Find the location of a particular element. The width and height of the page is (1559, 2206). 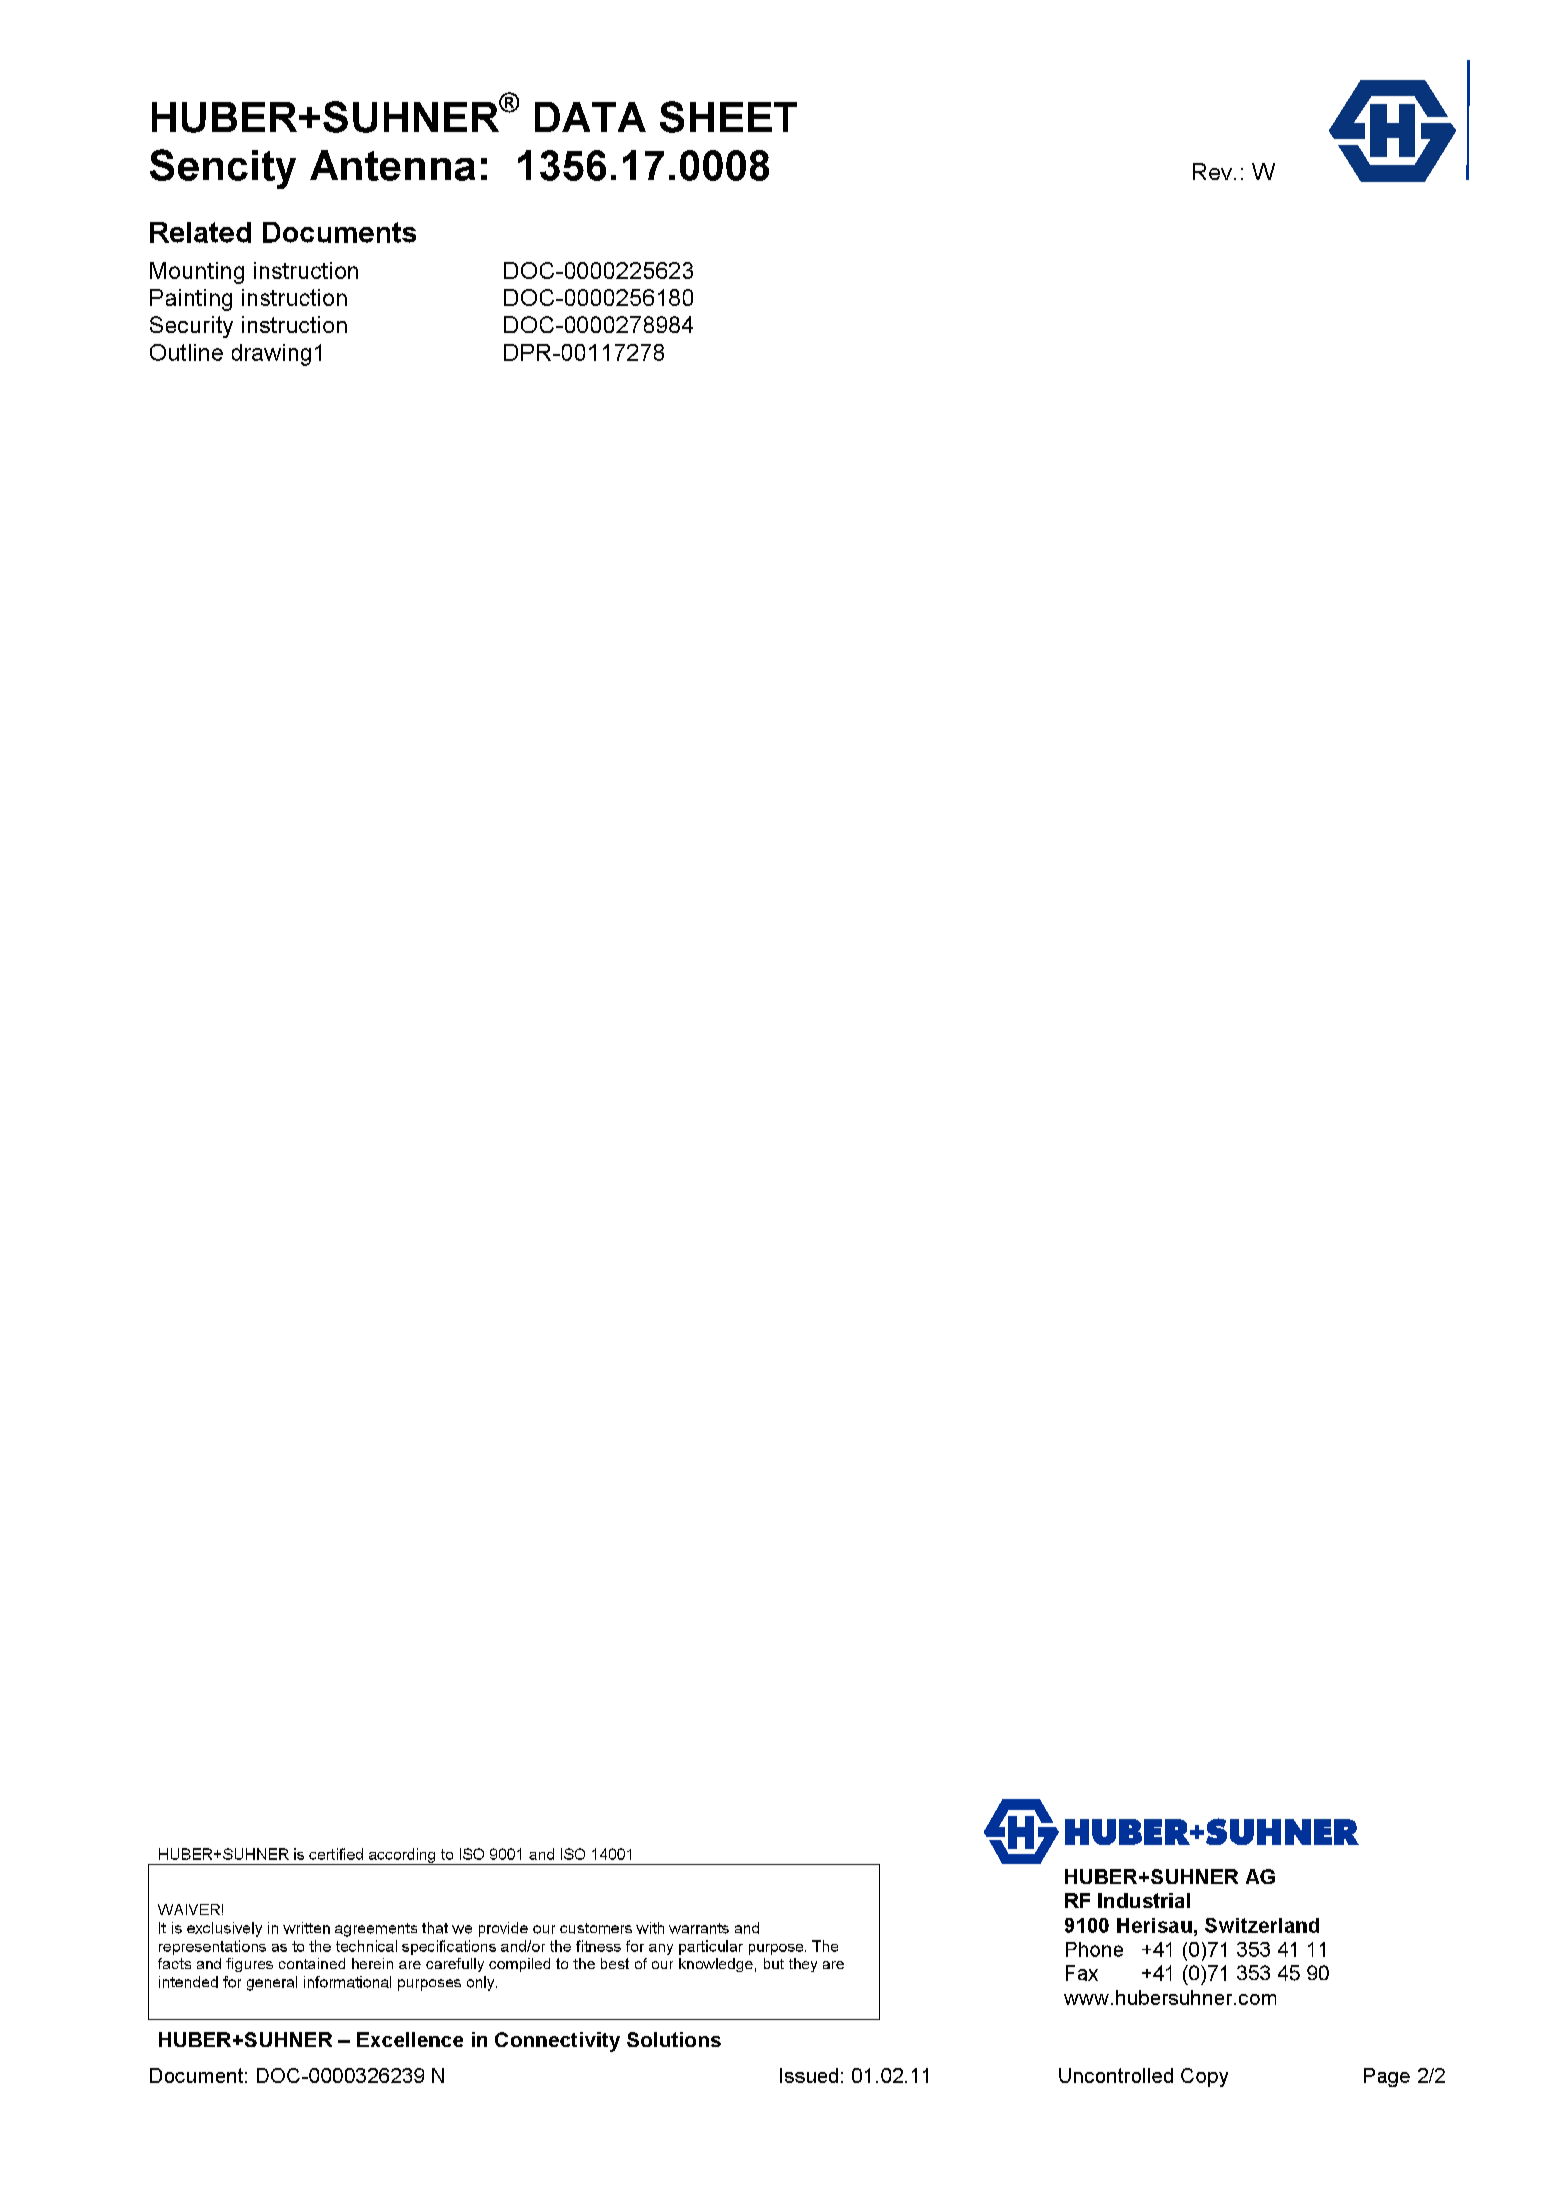

according is located at coordinates (402, 1856).
